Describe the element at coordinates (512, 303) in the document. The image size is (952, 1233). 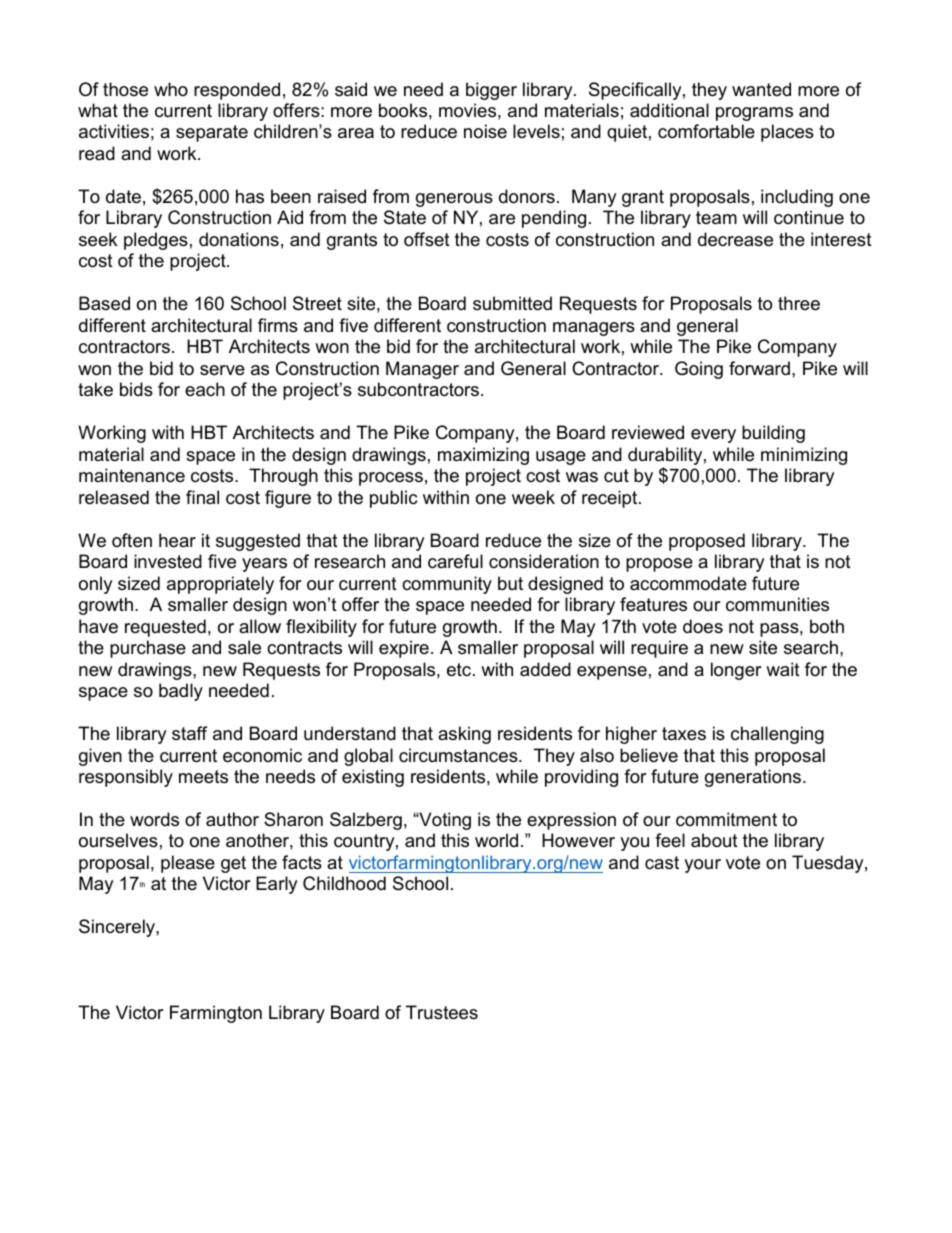
I see `submitted` at that location.
